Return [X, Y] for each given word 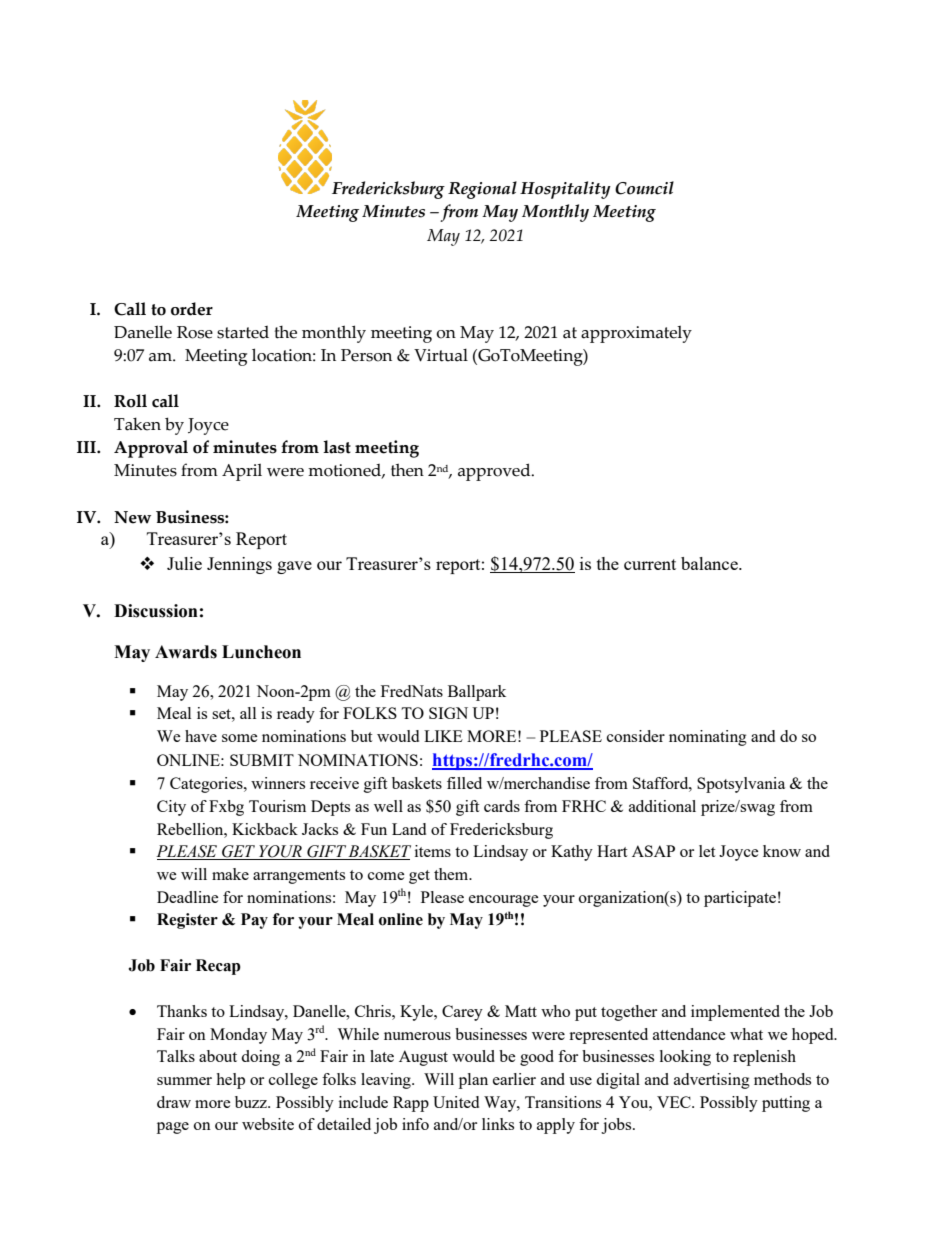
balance [710, 563]
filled [464, 783]
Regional [482, 190]
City [171, 808]
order [192, 309]
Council [644, 188]
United [456, 1102]
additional [662, 806]
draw [174, 1102]
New [132, 517]
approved [495, 472]
